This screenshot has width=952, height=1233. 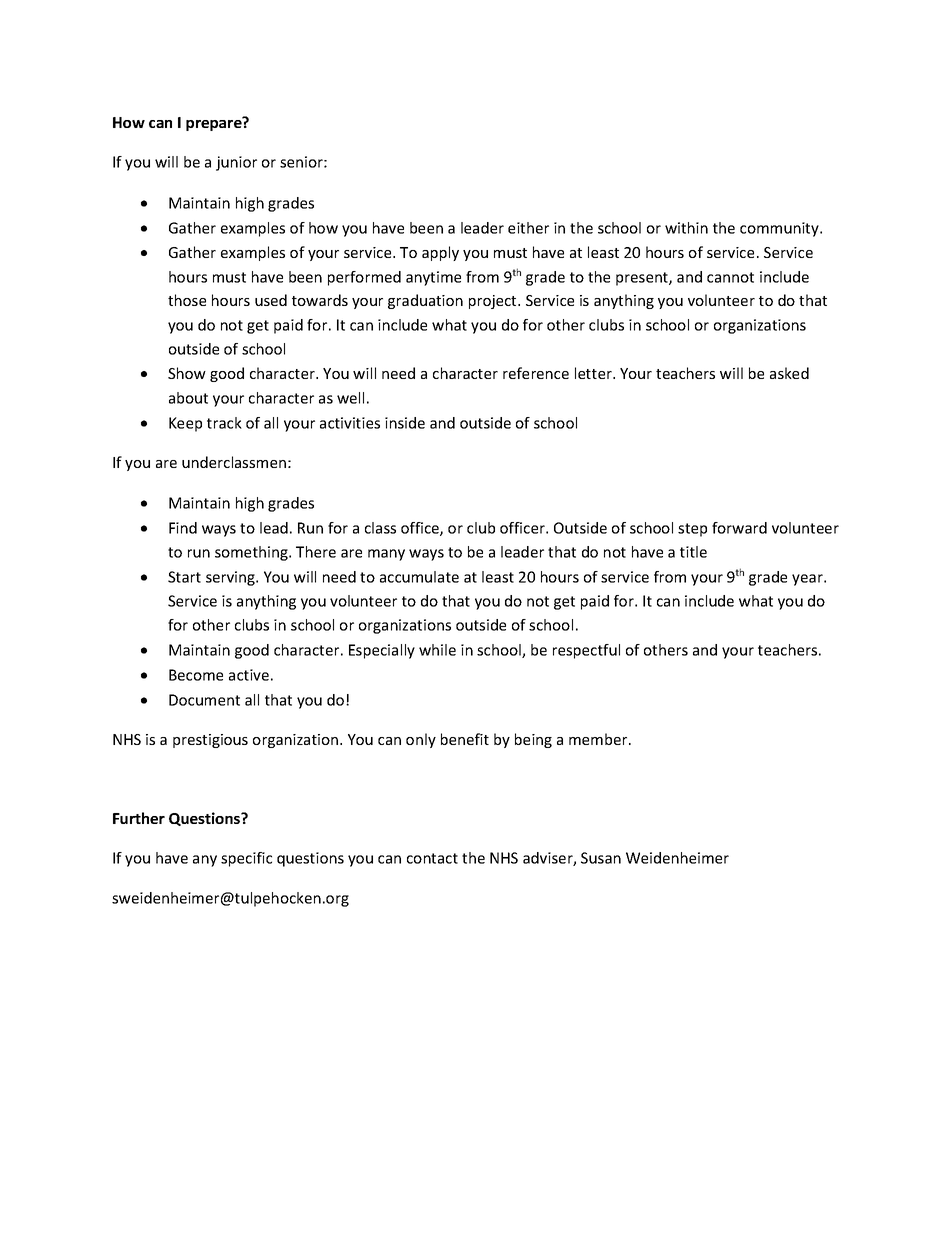 I want to click on Start, so click(x=184, y=577).
